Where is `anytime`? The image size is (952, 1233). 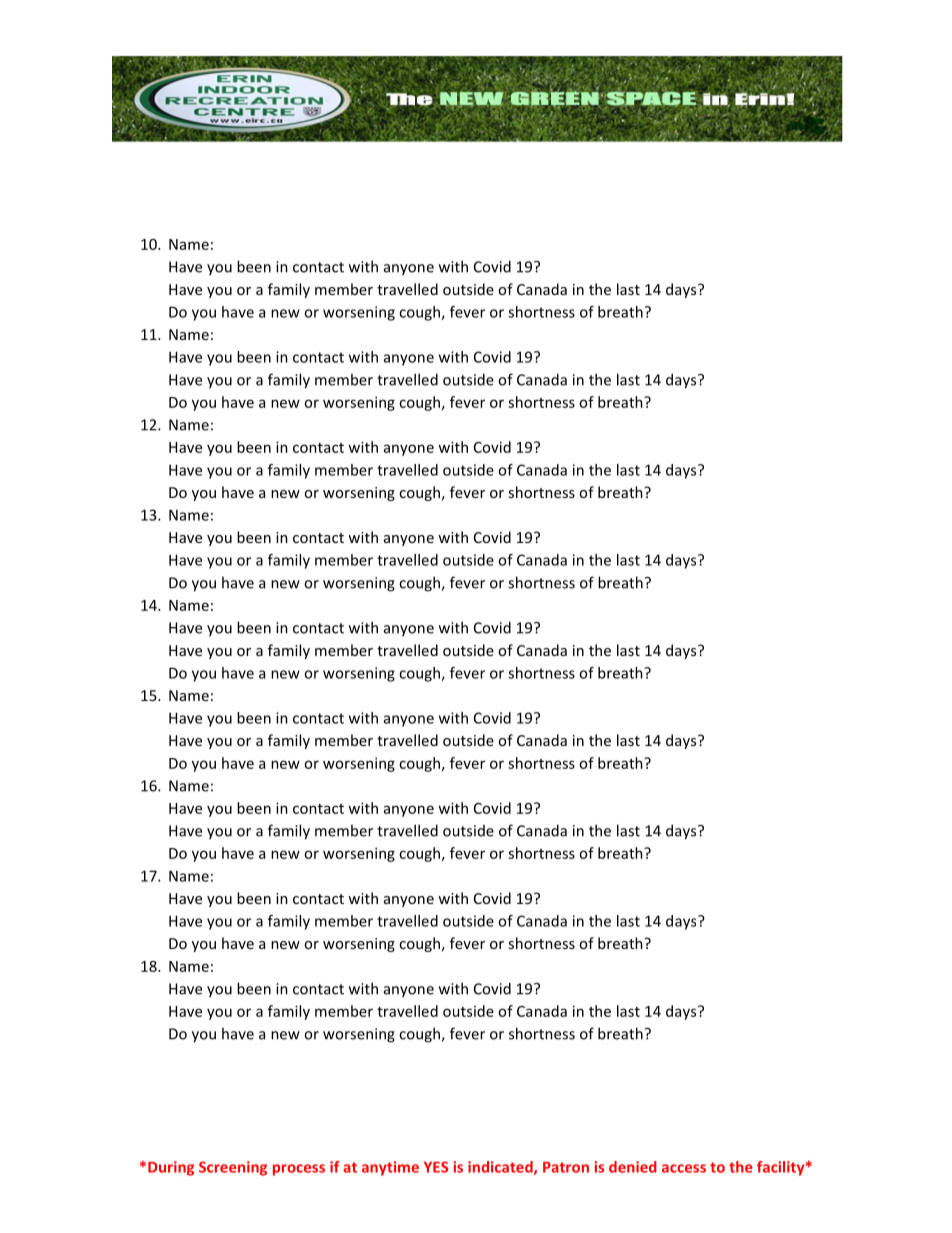 anytime is located at coordinates (390, 1168).
